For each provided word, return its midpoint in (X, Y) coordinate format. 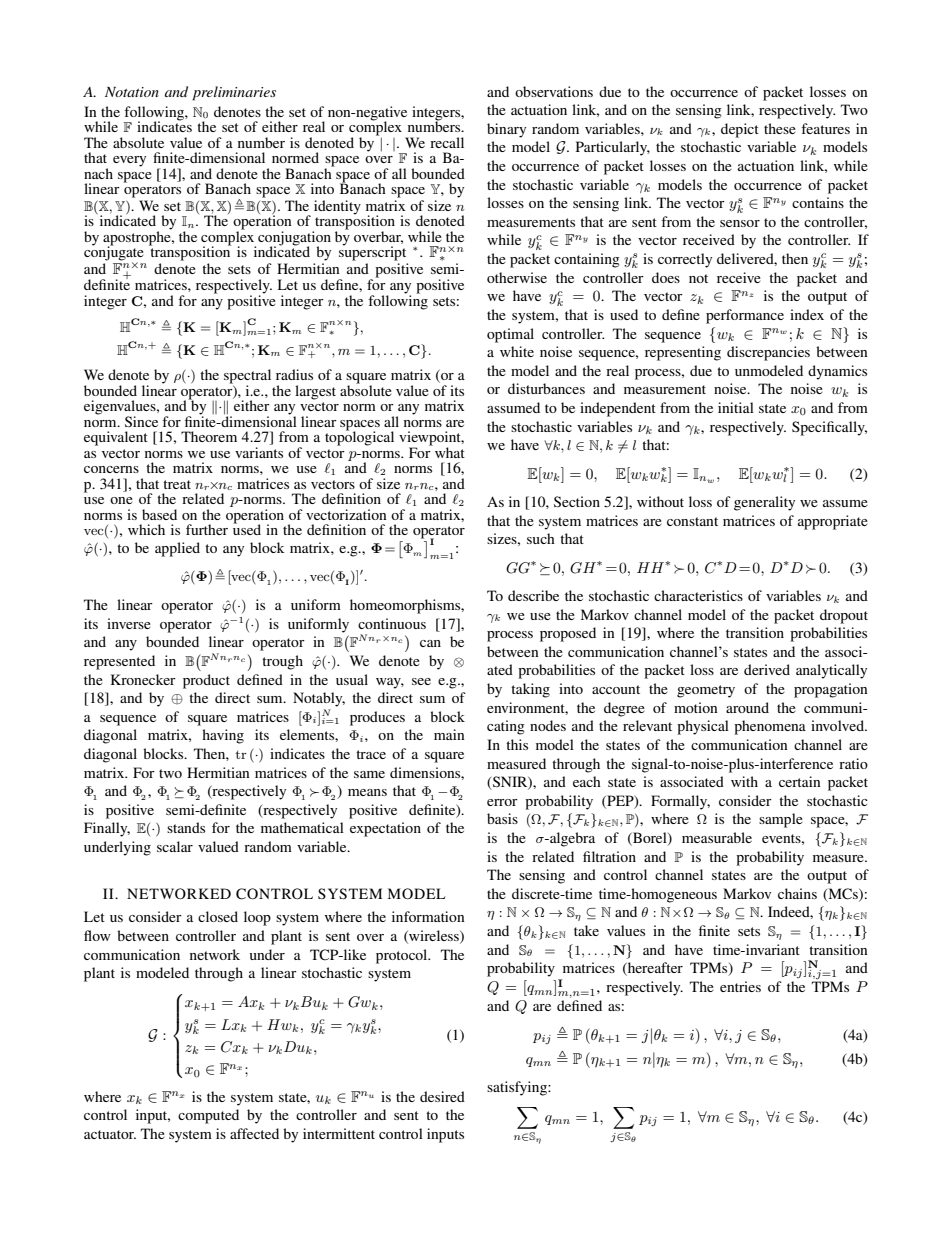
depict (740, 130)
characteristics (698, 595)
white (517, 351)
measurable (717, 837)
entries (740, 986)
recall (447, 142)
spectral (247, 377)
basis (502, 818)
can (430, 643)
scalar (175, 846)
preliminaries (234, 93)
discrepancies (768, 353)
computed (208, 1116)
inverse (129, 623)
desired (442, 1096)
